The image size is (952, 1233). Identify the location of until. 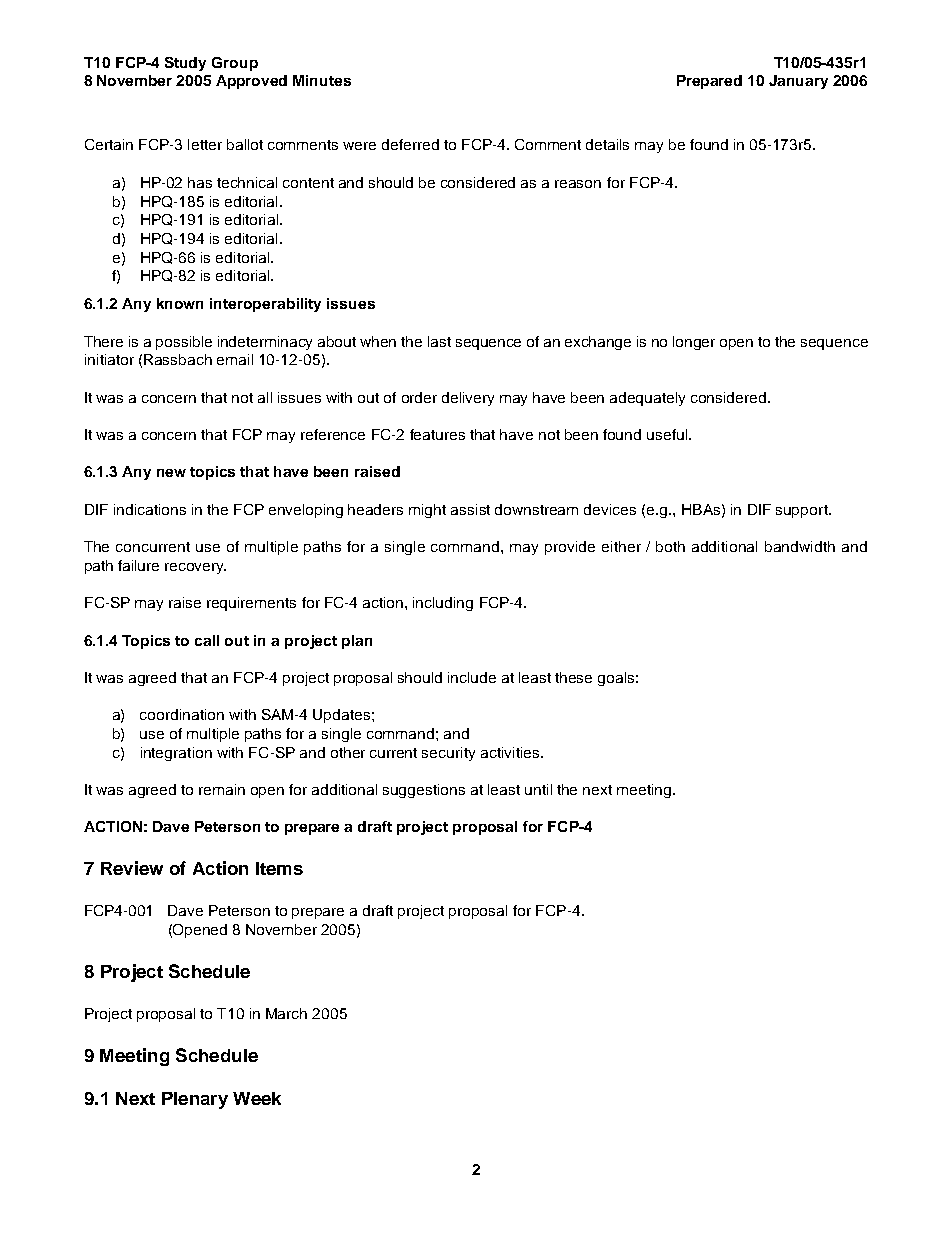
(538, 789).
